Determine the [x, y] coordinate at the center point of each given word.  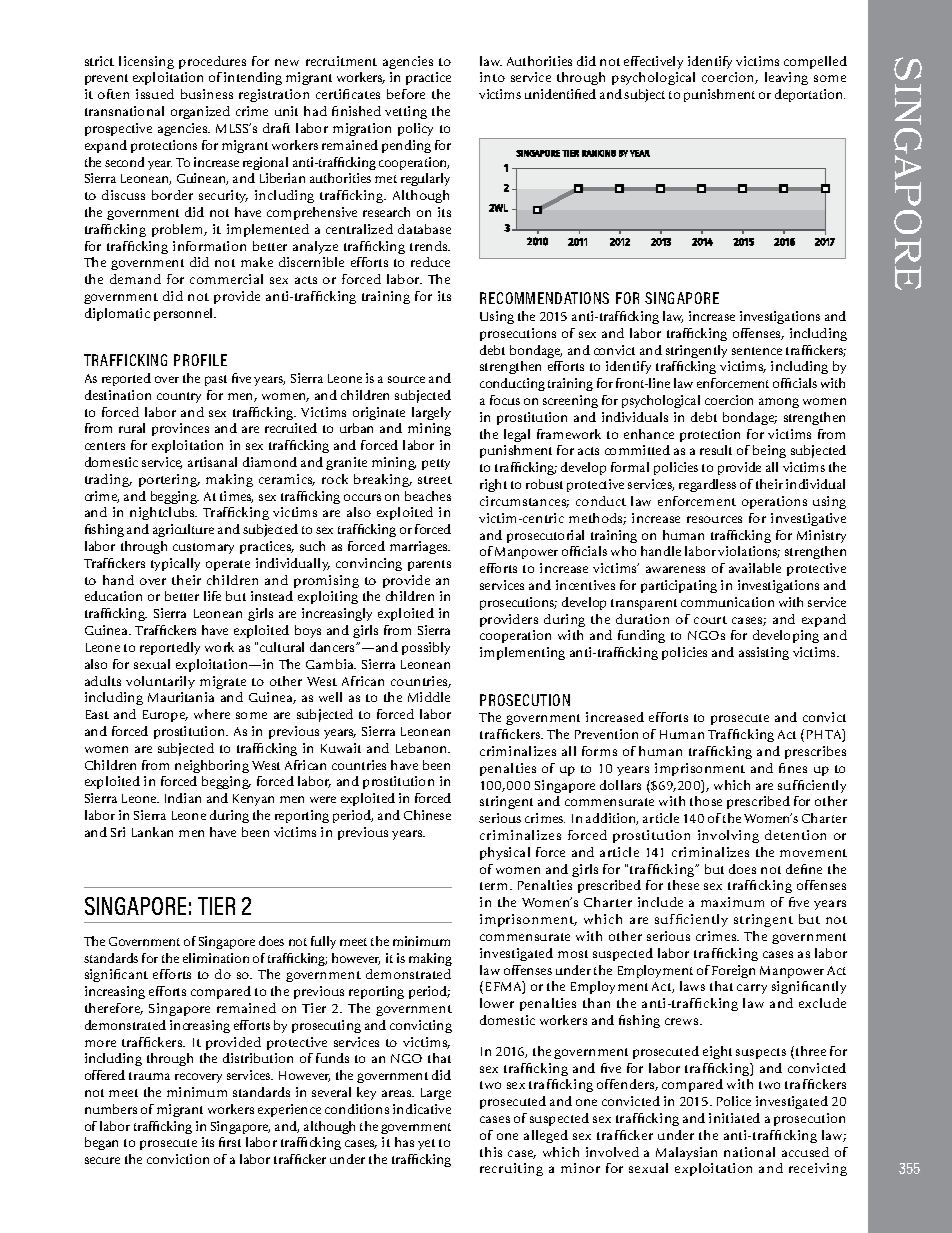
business [207, 94]
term [495, 886]
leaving [786, 78]
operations [774, 502]
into [492, 77]
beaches [428, 496]
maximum [732, 902]
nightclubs [163, 513]
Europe [165, 716]
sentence [757, 351]
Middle [429, 697]
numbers [111, 1109]
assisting [764, 653]
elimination [216, 958]
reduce [430, 262]
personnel [185, 314]
